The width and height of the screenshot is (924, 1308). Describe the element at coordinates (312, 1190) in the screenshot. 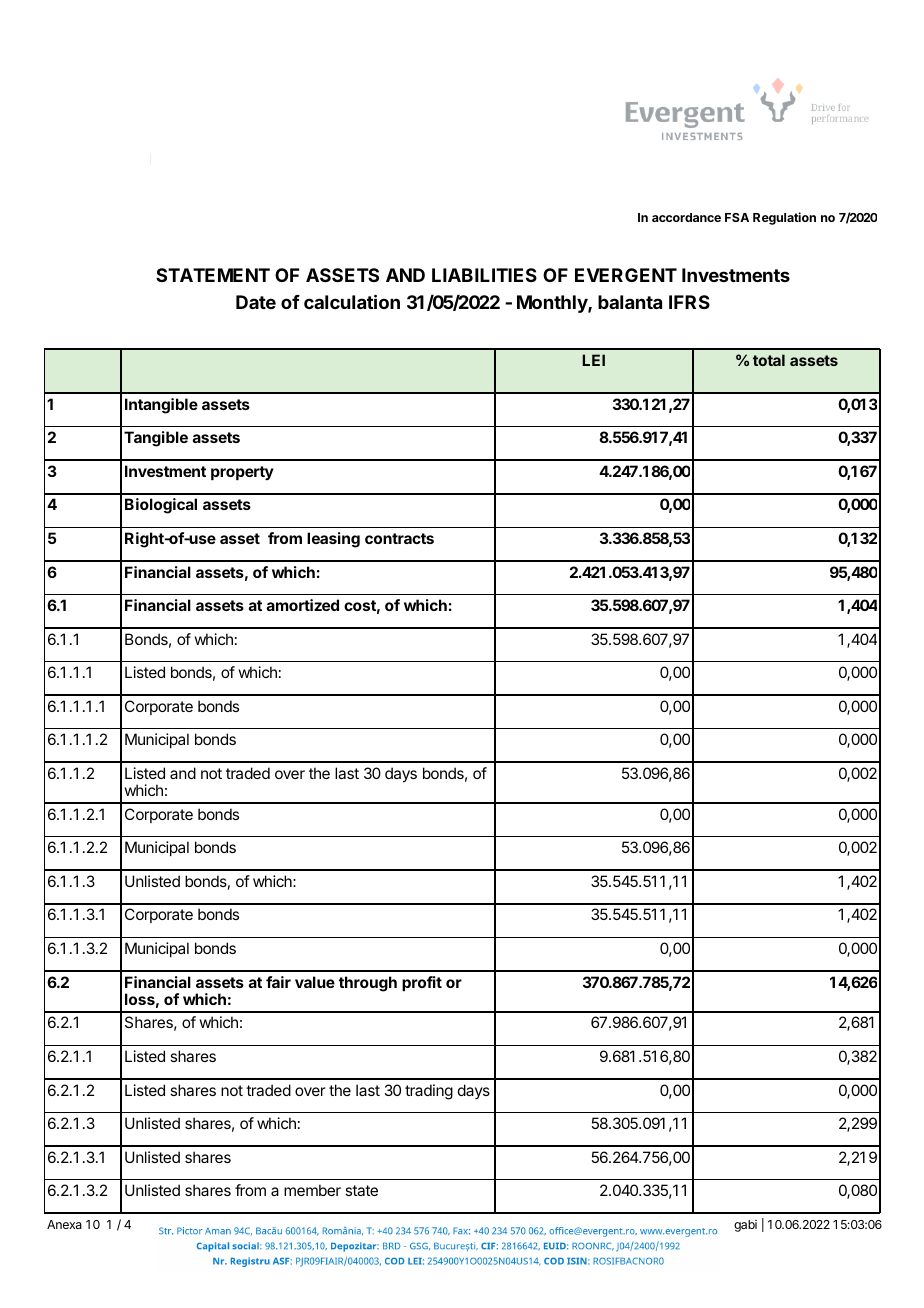

I see `member` at that location.
